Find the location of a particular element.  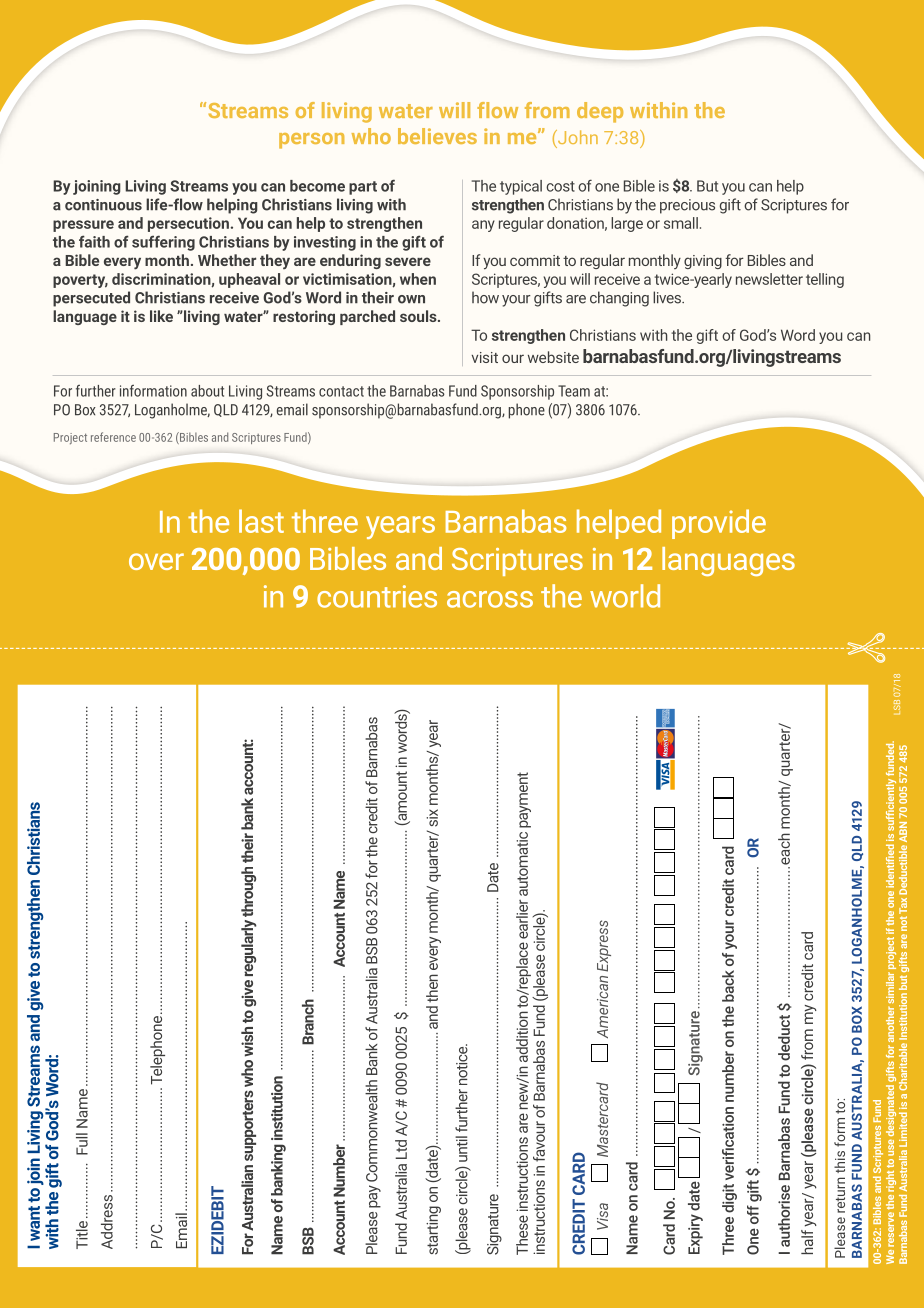

person is located at coordinates (311, 141).
